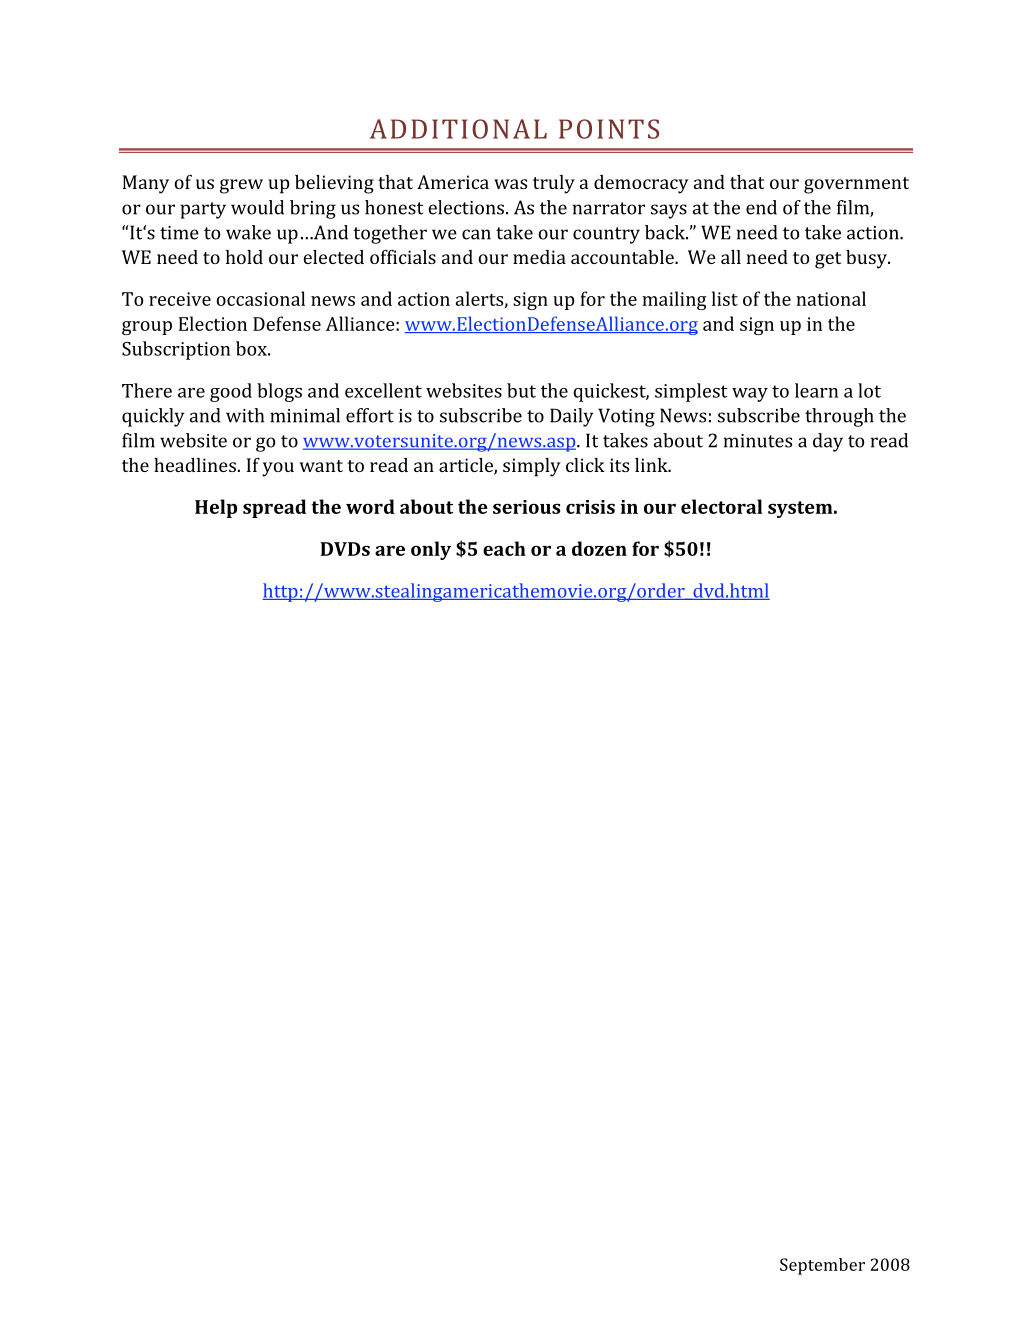  I want to click on end, so click(761, 207).
